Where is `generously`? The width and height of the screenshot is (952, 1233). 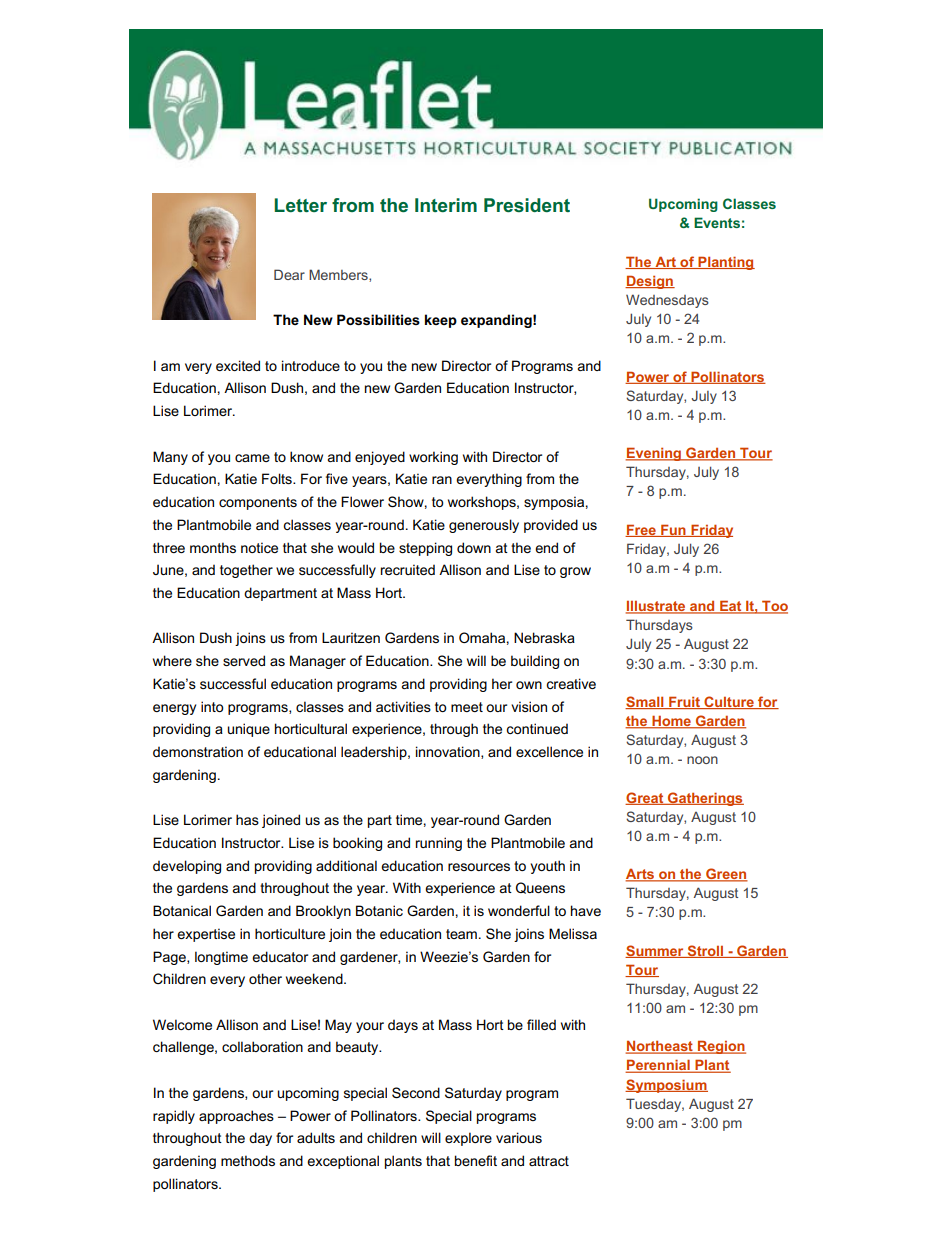
generously is located at coordinates (484, 526).
